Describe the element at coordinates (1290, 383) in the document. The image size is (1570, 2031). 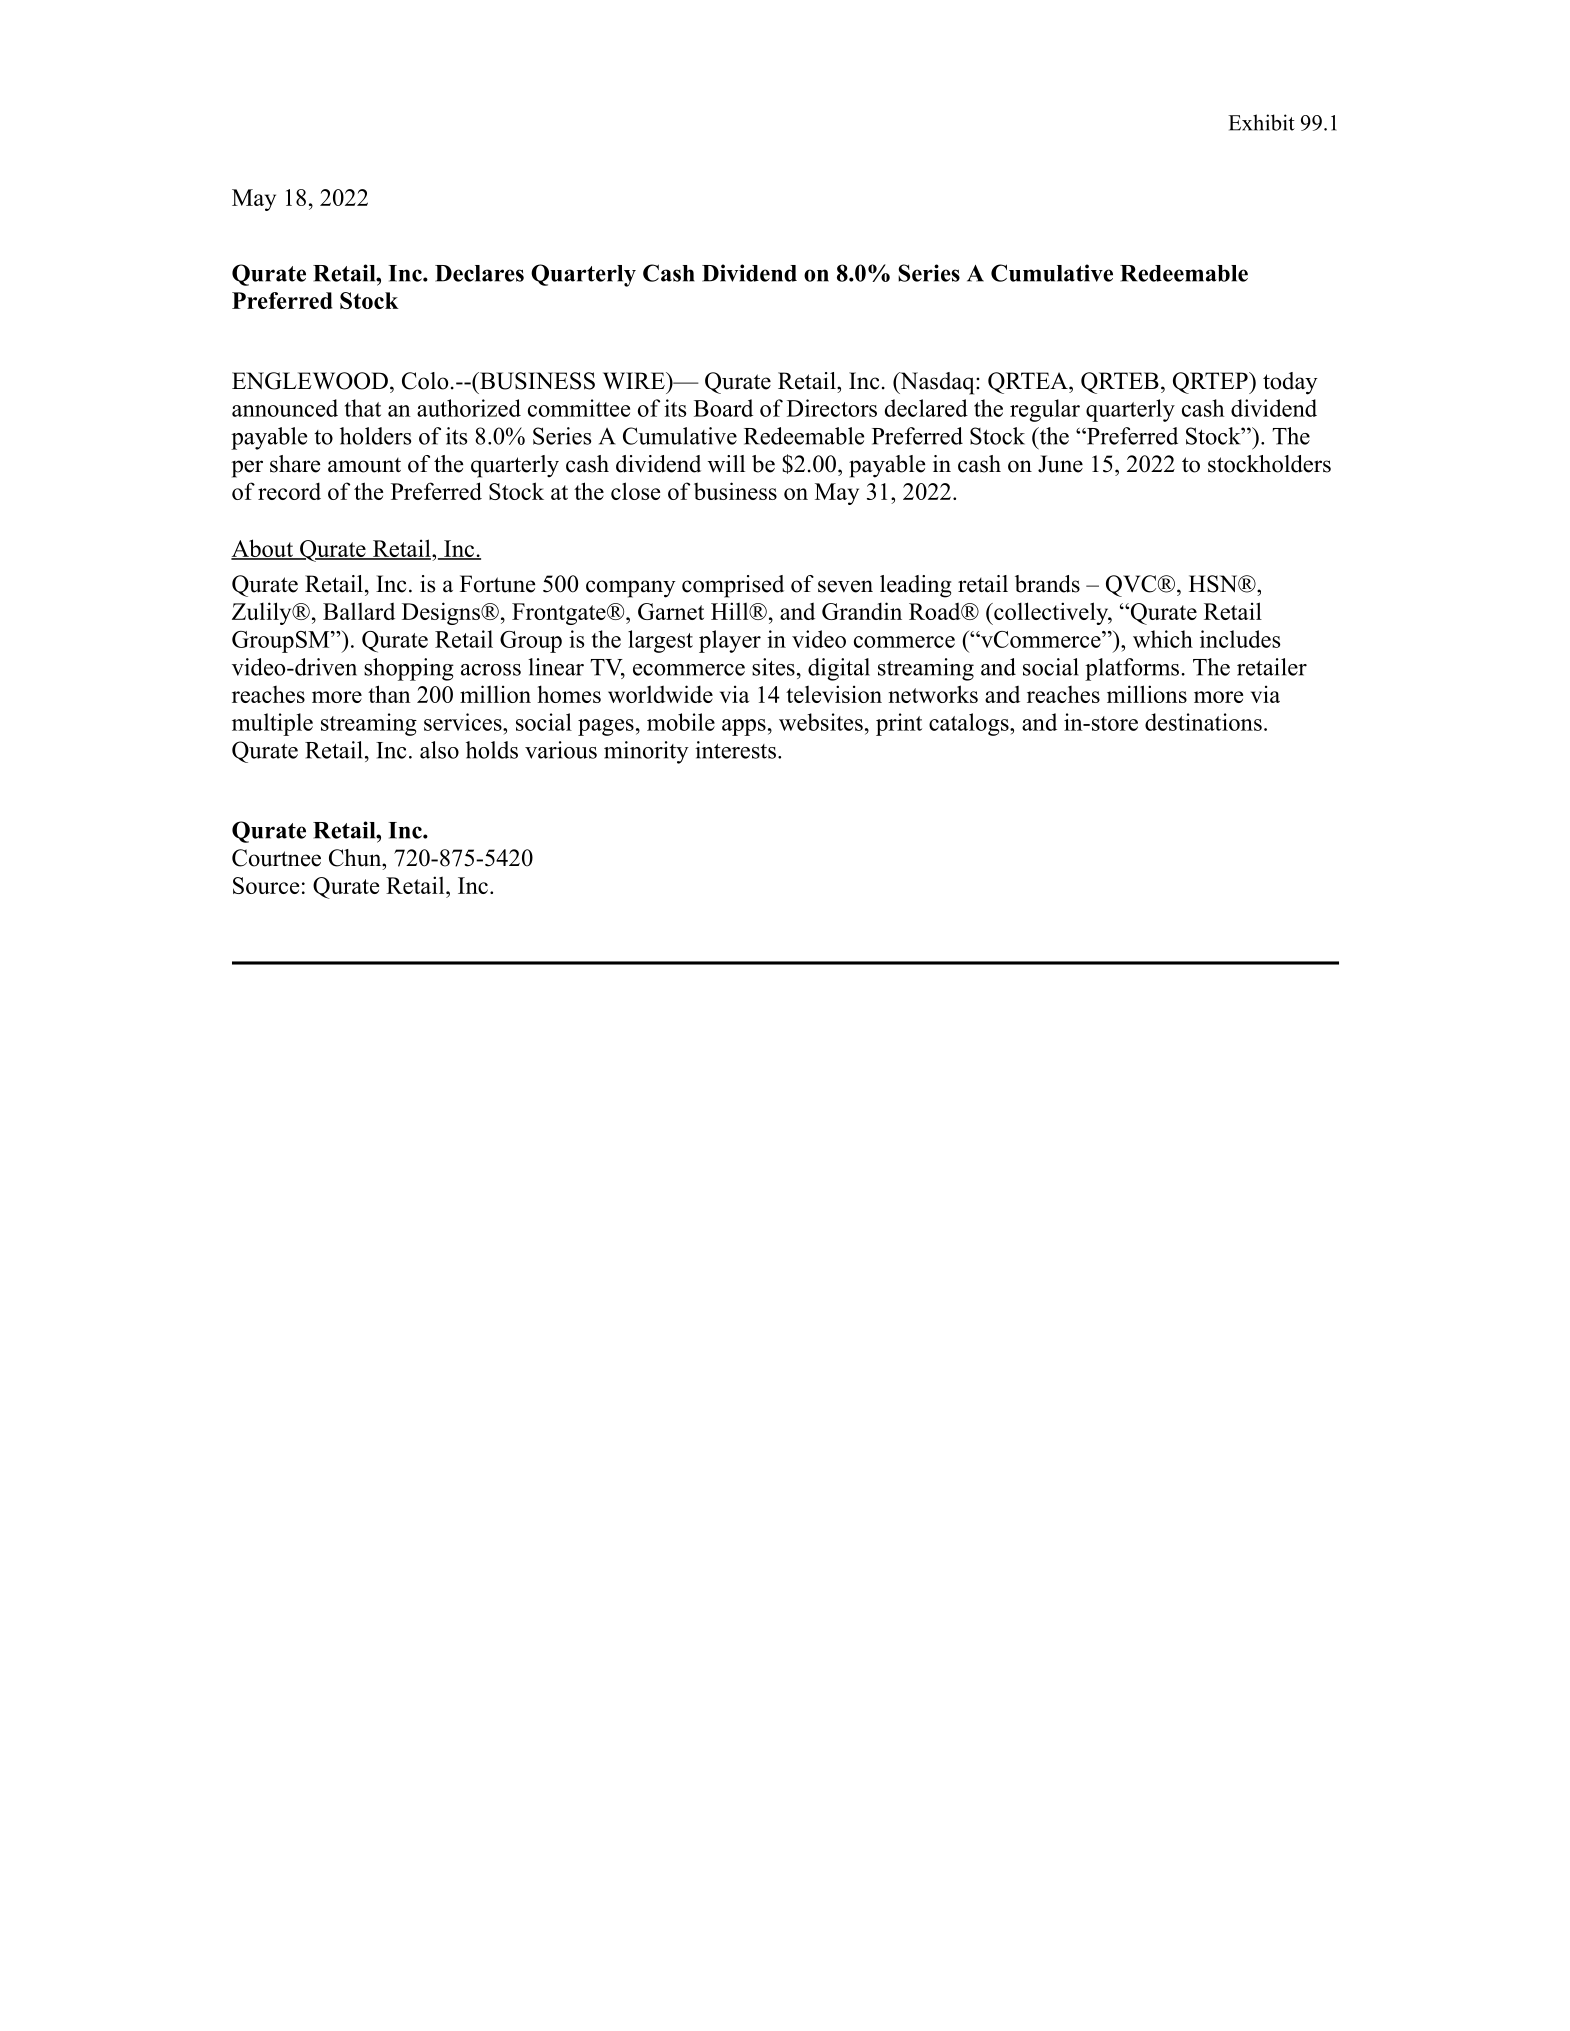
I see `today` at that location.
